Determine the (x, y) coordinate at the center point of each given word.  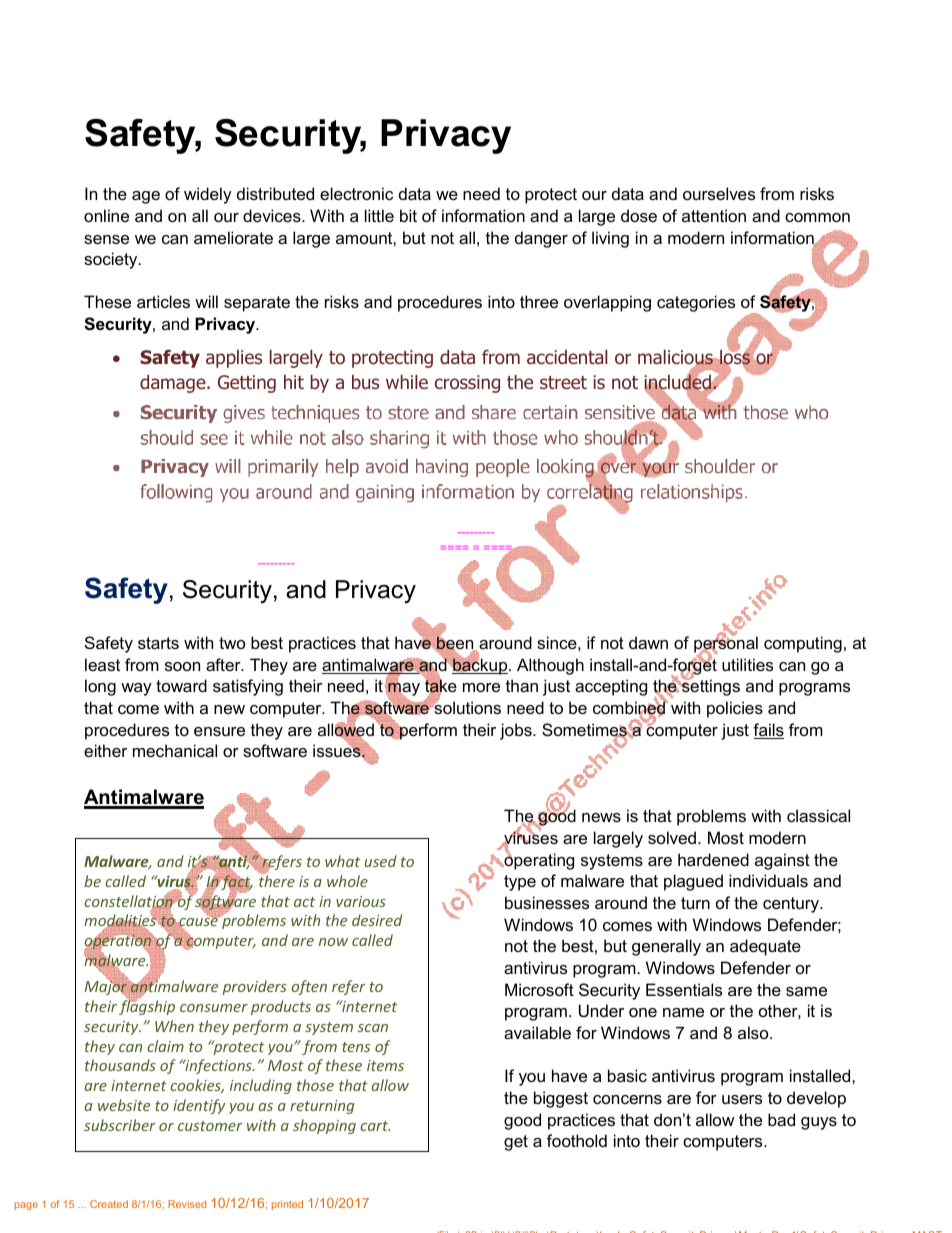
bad (781, 1119)
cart (375, 1126)
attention (714, 215)
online (106, 215)
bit (408, 215)
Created (109, 1204)
